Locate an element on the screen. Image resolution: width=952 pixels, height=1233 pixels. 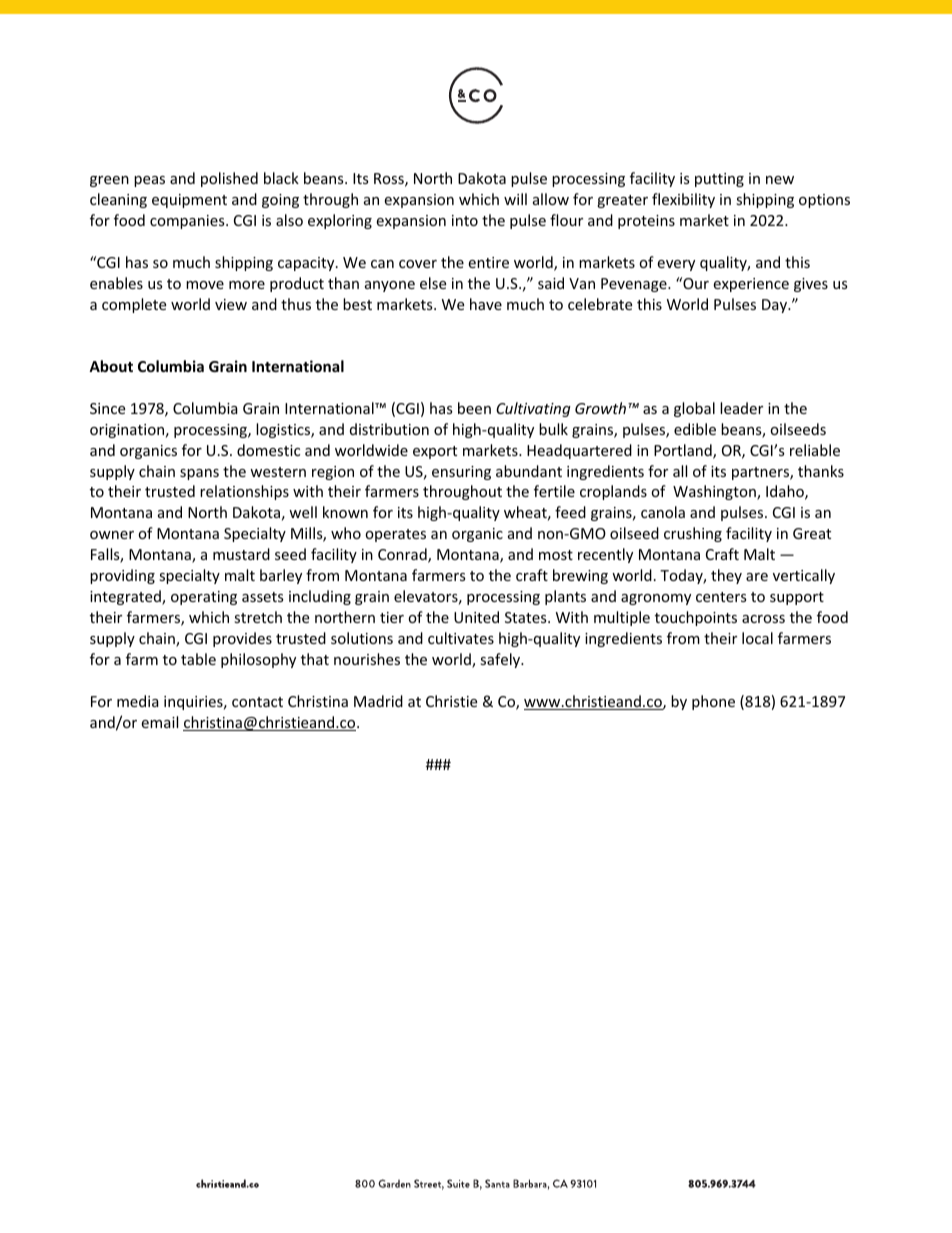
leader is located at coordinates (741, 408).
